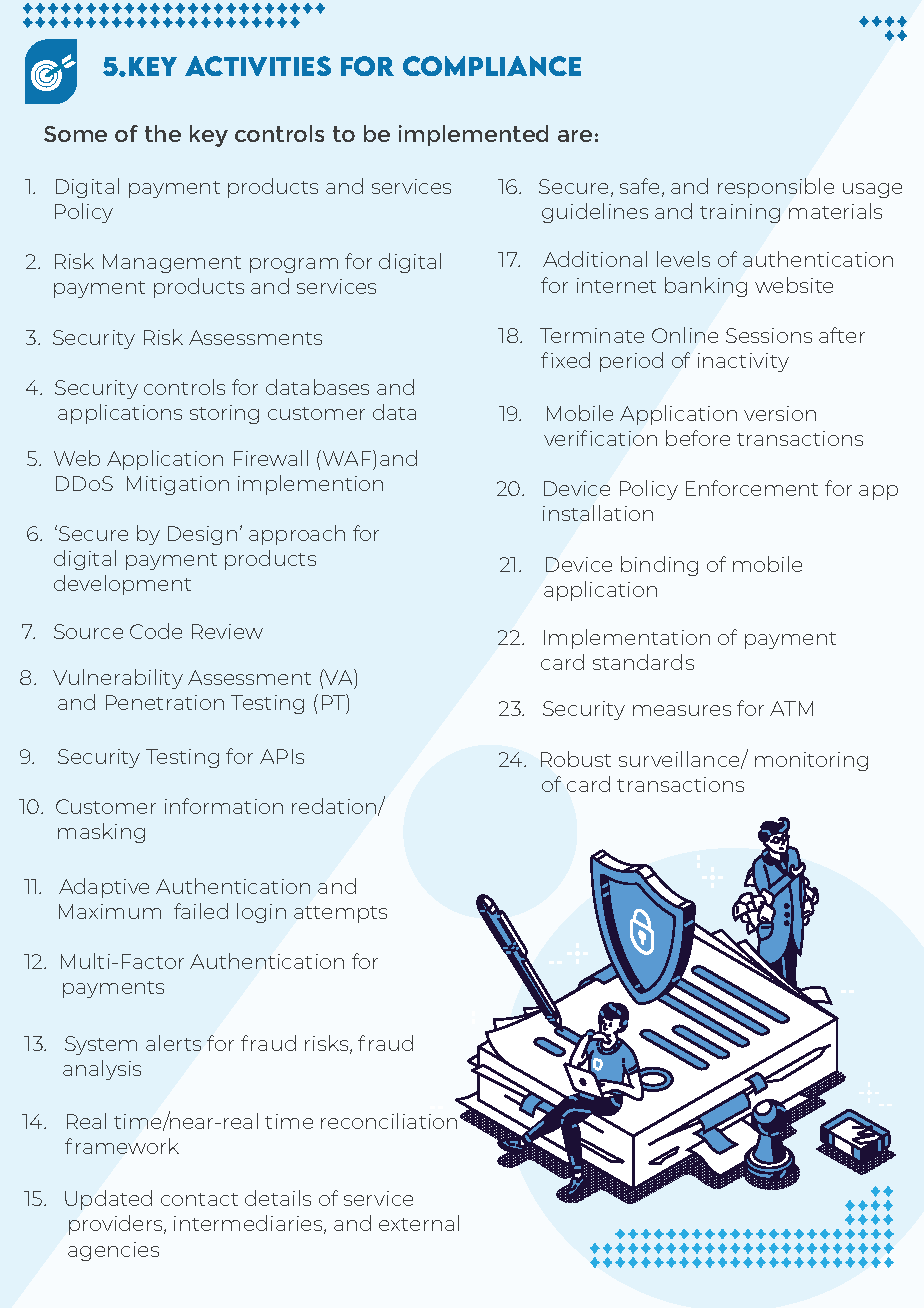  I want to click on alerts, so click(173, 1043).
